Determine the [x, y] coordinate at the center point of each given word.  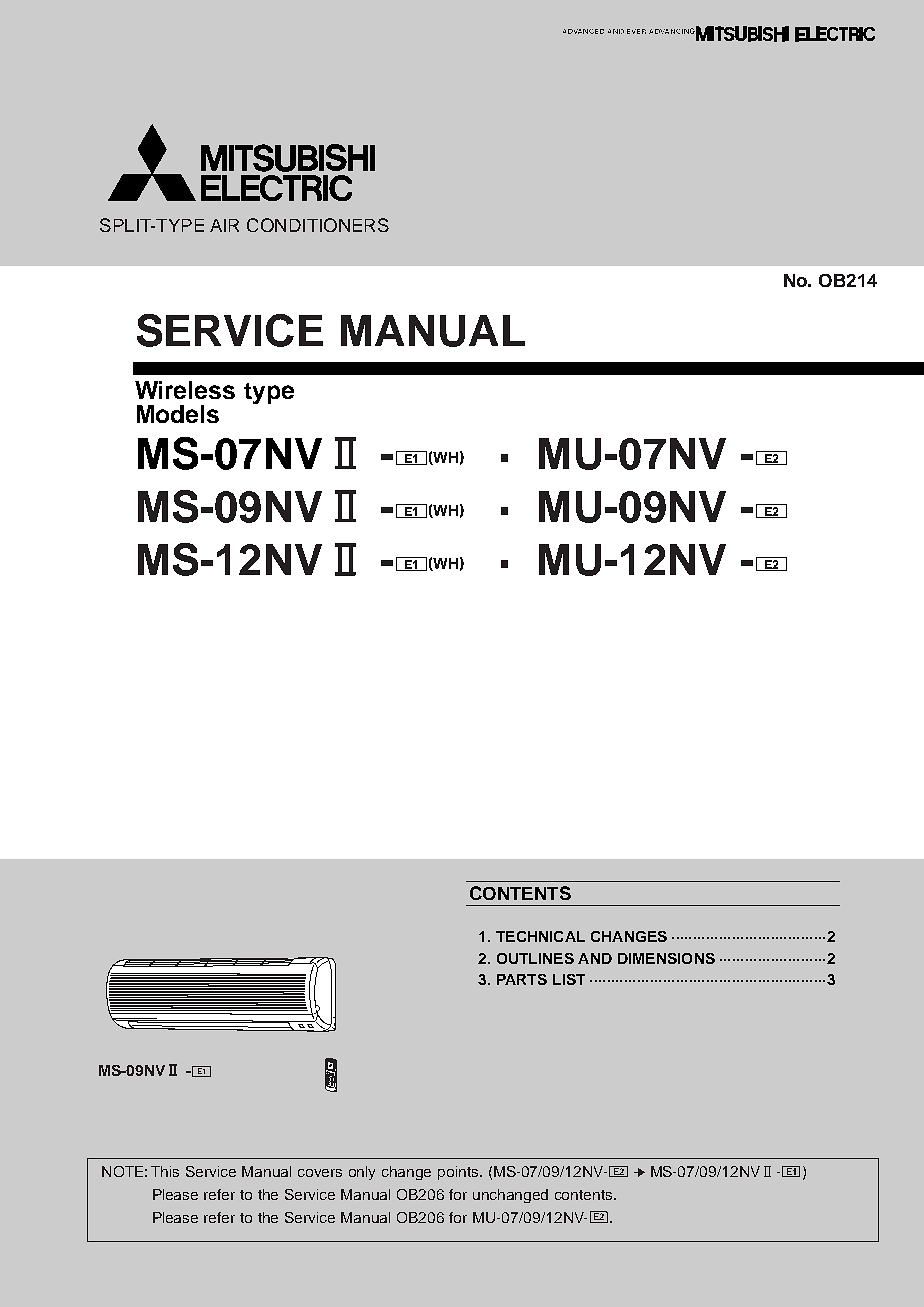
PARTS [522, 979]
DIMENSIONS [666, 958]
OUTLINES [535, 958]
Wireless [185, 390]
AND [595, 958]
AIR [224, 225]
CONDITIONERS [318, 225]
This [165, 1171]
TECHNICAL [540, 936]
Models [178, 414]
